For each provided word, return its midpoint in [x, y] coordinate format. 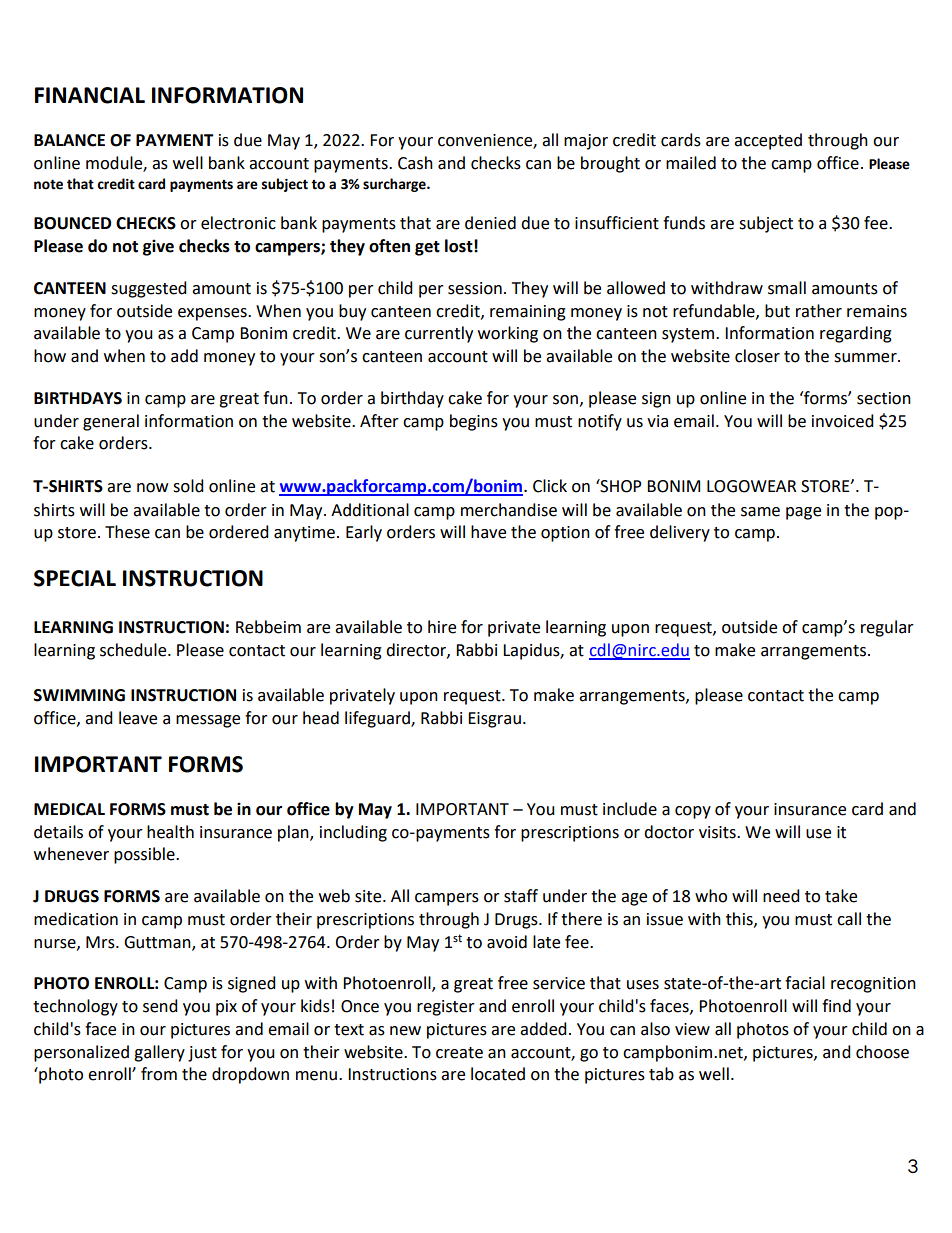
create [459, 1053]
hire [442, 627]
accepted [768, 141]
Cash [415, 163]
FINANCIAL [90, 95]
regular [887, 628]
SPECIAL [75, 578]
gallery [159, 1053]
